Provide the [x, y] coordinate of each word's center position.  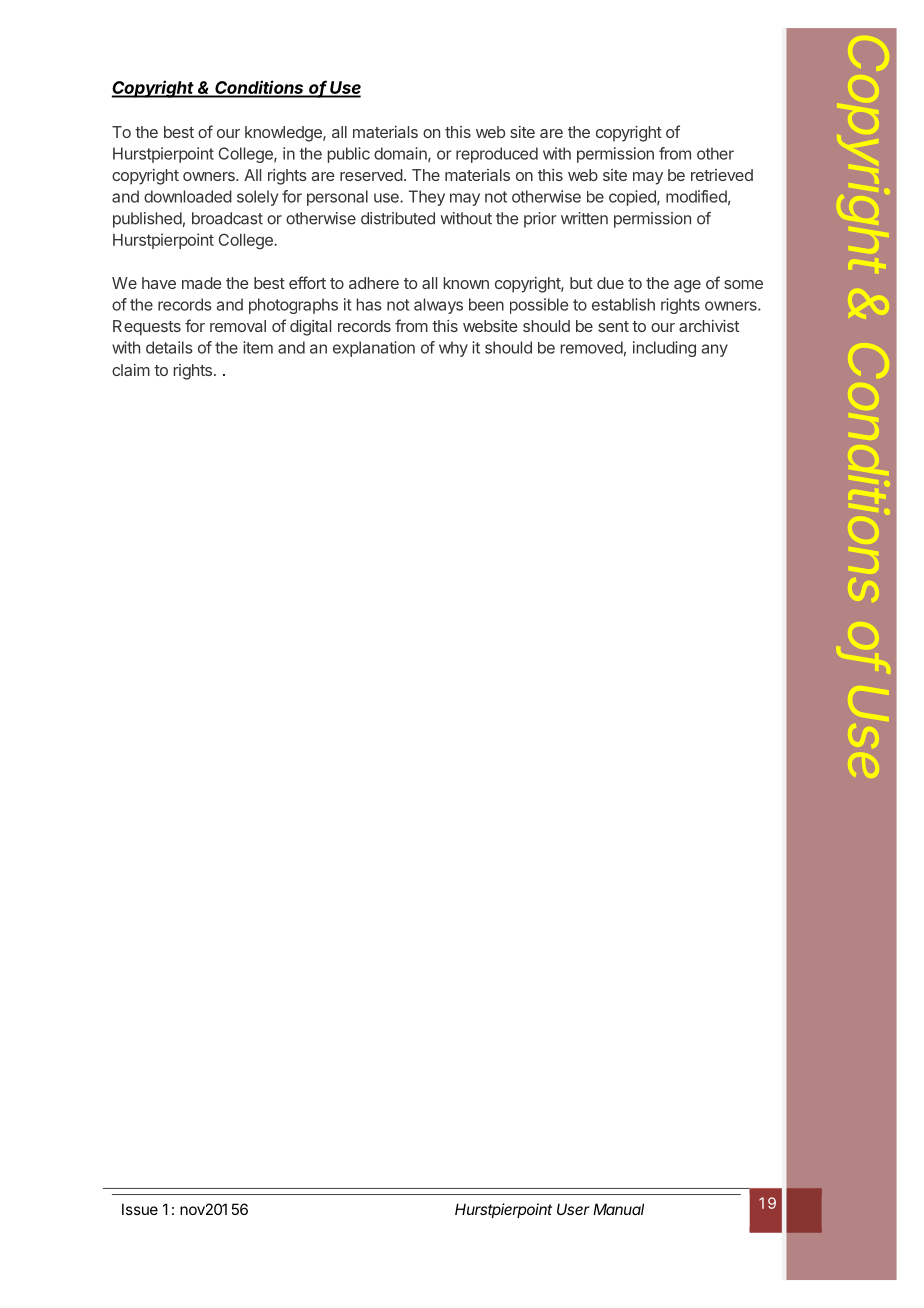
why [453, 349]
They [427, 198]
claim [131, 370]
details [169, 347]
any [715, 350]
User [573, 1209]
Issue [140, 1209]
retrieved [722, 175]
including [664, 349]
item [258, 347]
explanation [374, 349]
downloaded [188, 196]
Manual [618, 1209]
